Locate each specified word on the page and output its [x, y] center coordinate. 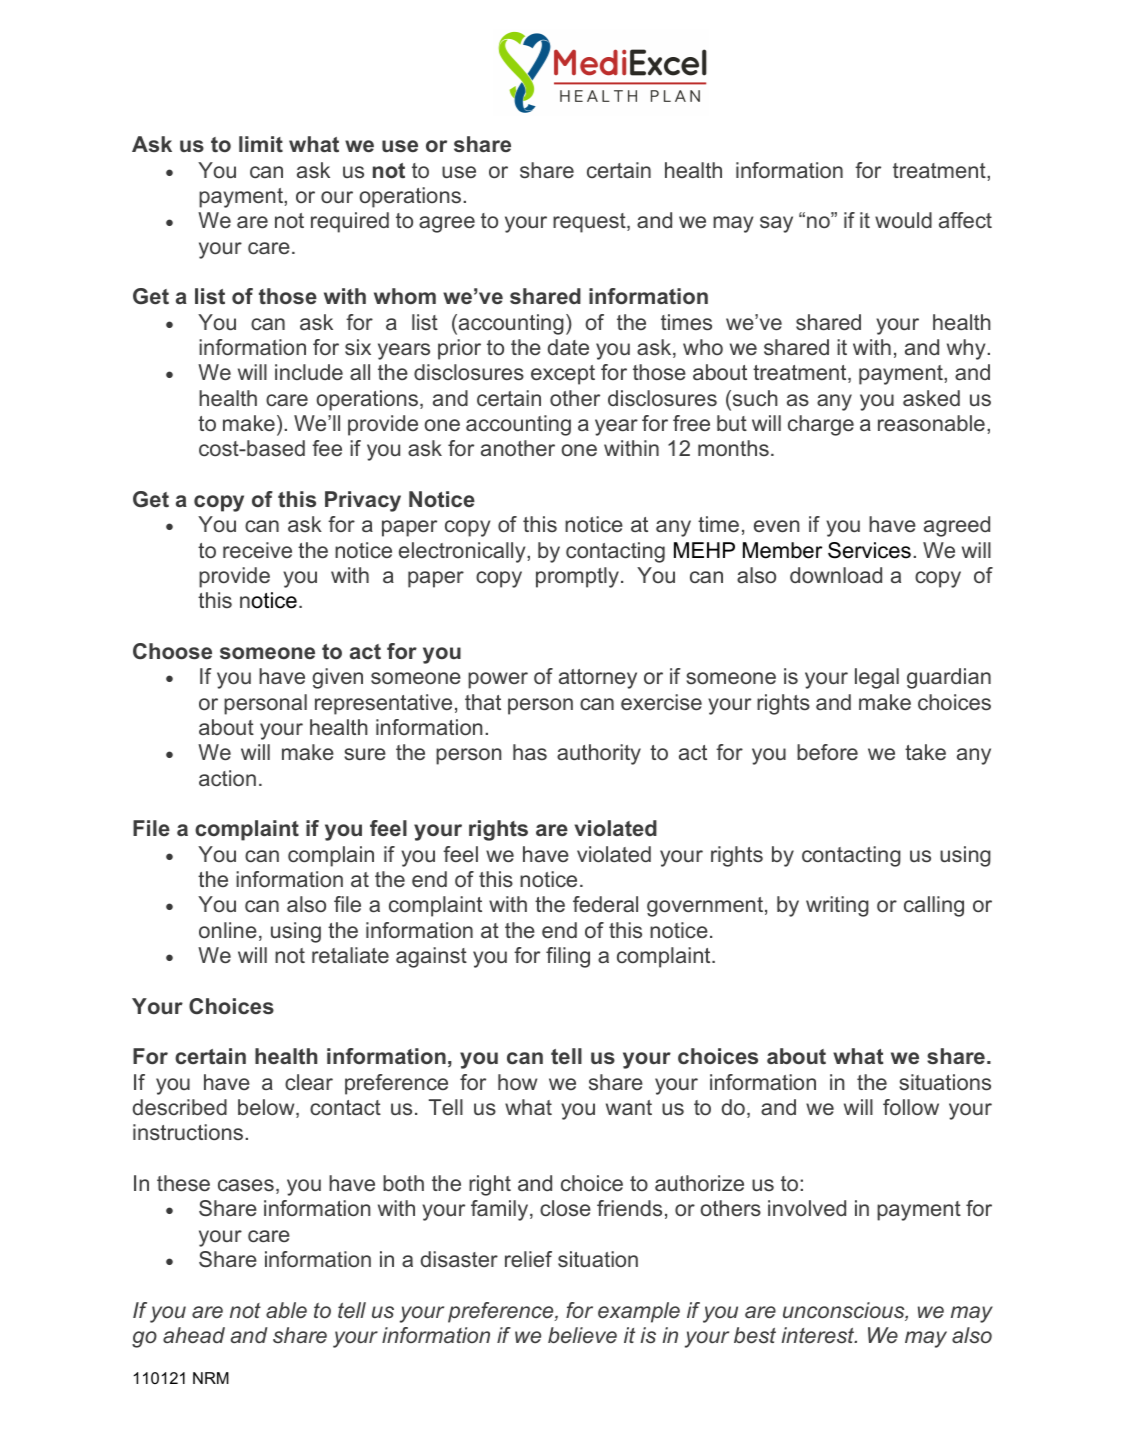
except [563, 375]
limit [261, 144]
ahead [194, 1335]
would [903, 220]
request [590, 223]
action [227, 778]
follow [911, 1107]
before [827, 752]
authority [599, 754]
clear [309, 1082]
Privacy [363, 501]
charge [821, 425]
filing [568, 957]
